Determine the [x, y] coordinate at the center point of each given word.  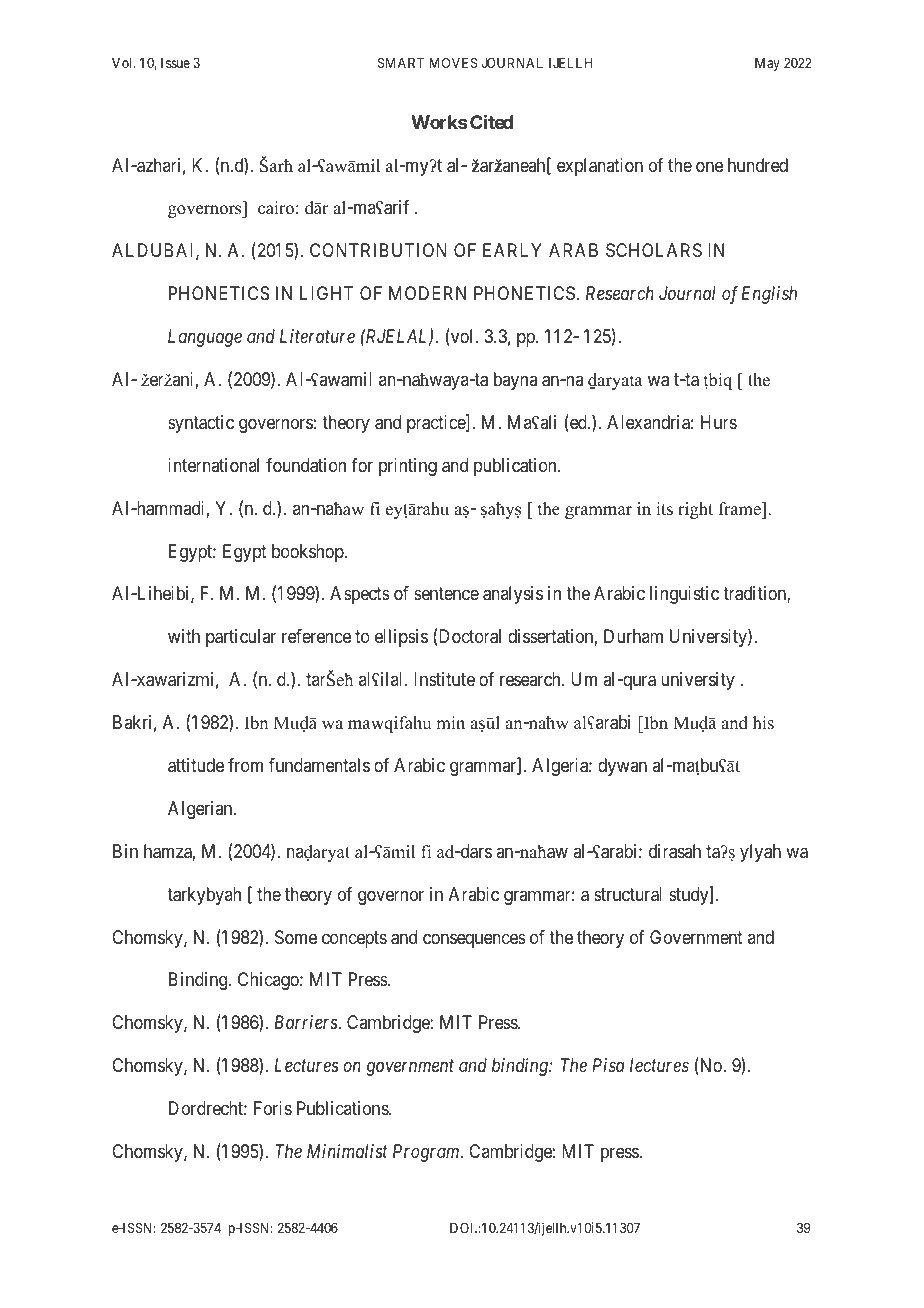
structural [628, 894]
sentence [446, 594]
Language [205, 338]
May [767, 64]
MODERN [427, 293]
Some [296, 937]
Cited [491, 121]
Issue [175, 63]
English [769, 295]
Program [427, 1153]
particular [241, 638]
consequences [474, 940]
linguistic [684, 595]
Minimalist [347, 1151]
